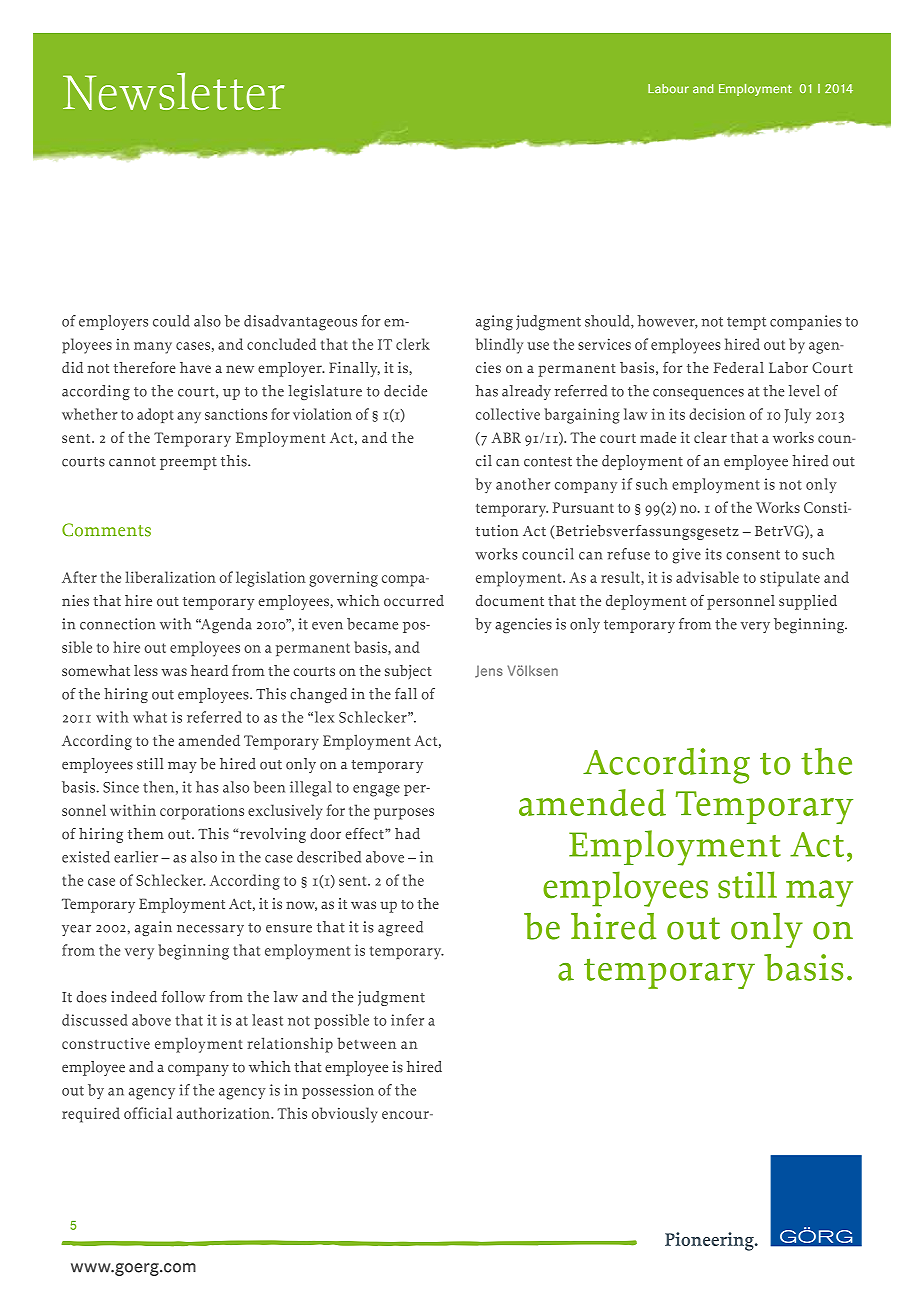 This screenshot has height=1308, width=924. What do you see at coordinates (148, 1113) in the screenshot?
I see `official` at bounding box center [148, 1113].
